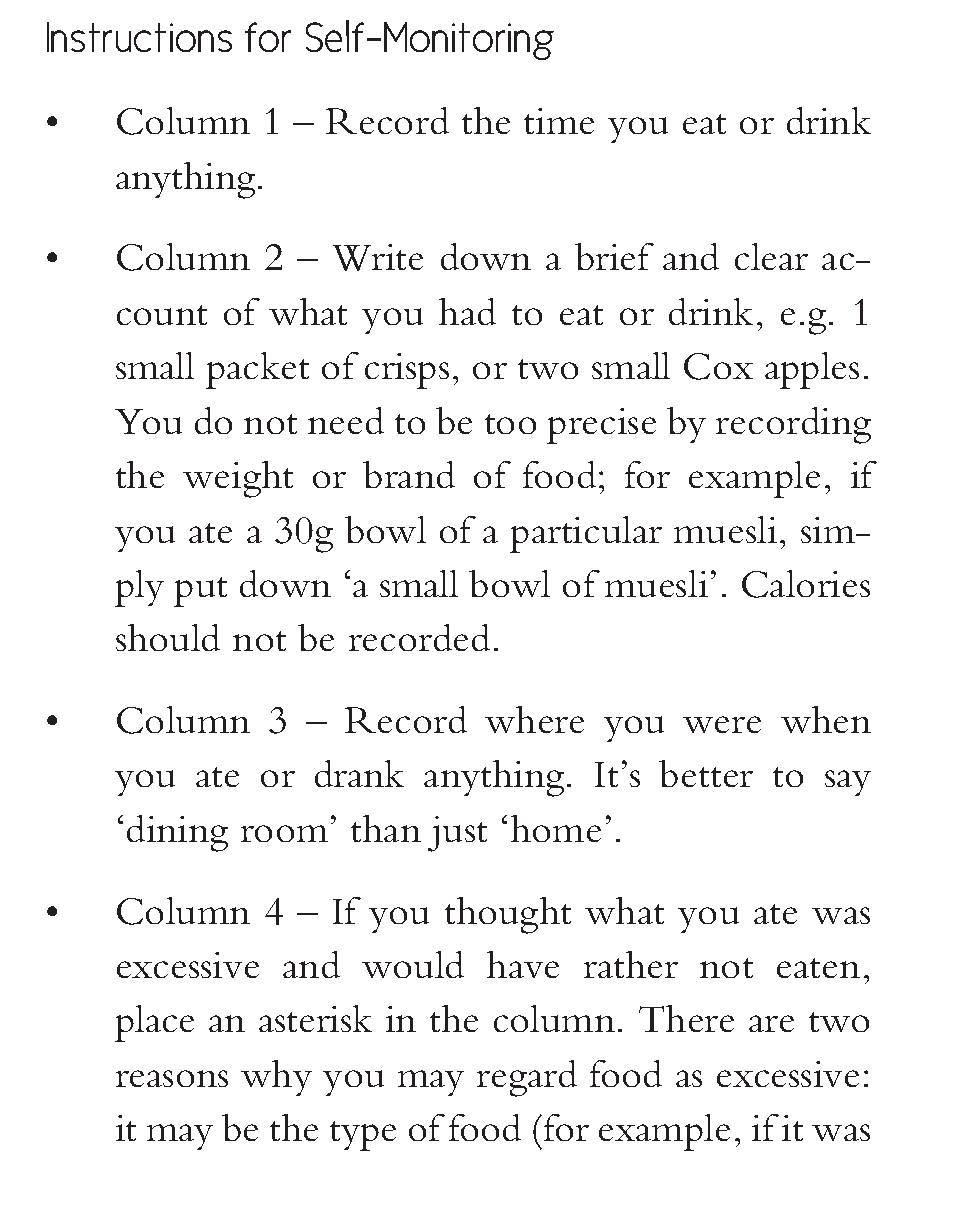 The height and width of the document is (1232, 962). What do you see at coordinates (559, 121) in the document?
I see `time` at bounding box center [559, 121].
